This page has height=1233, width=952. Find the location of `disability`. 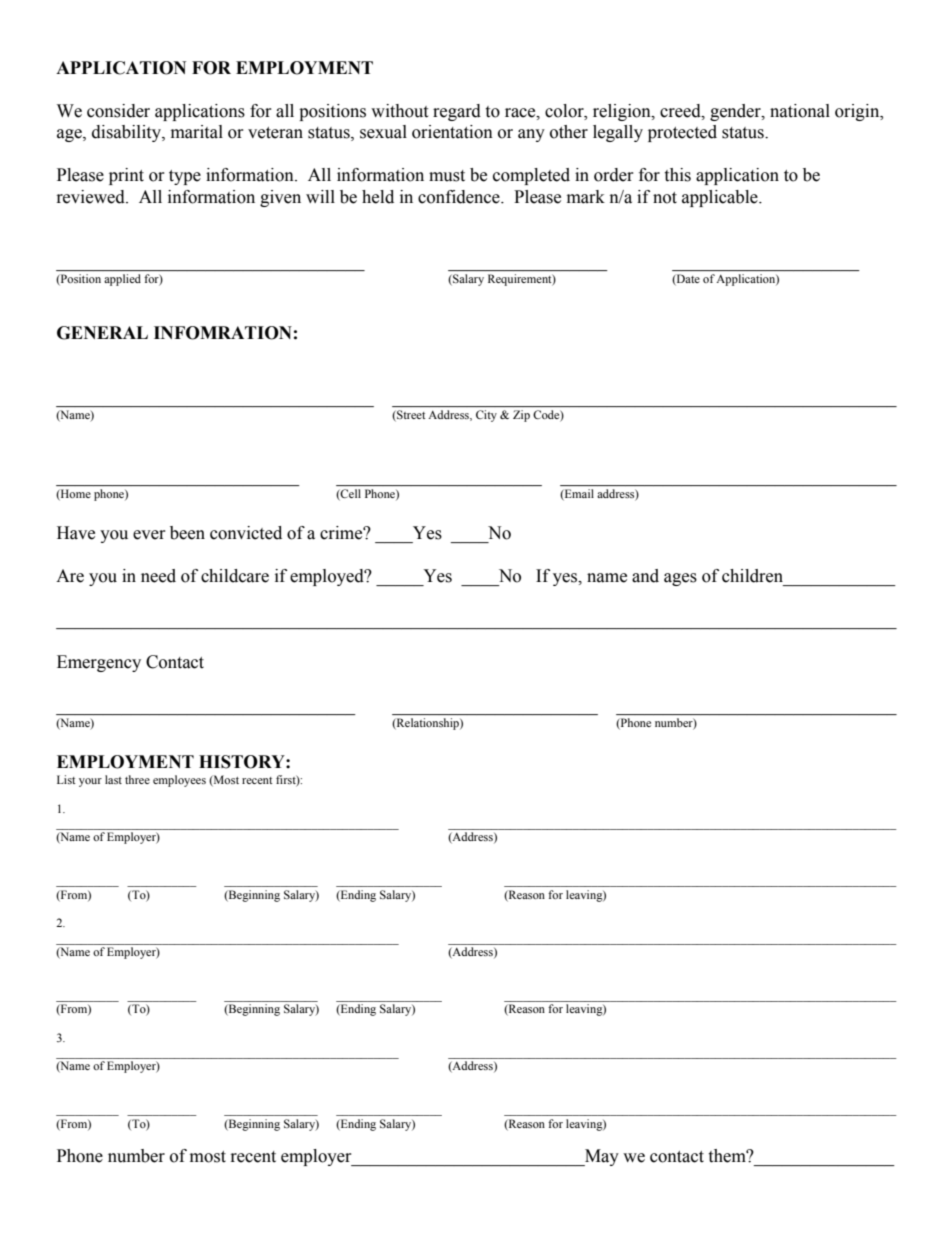

disability is located at coordinates (127, 133).
